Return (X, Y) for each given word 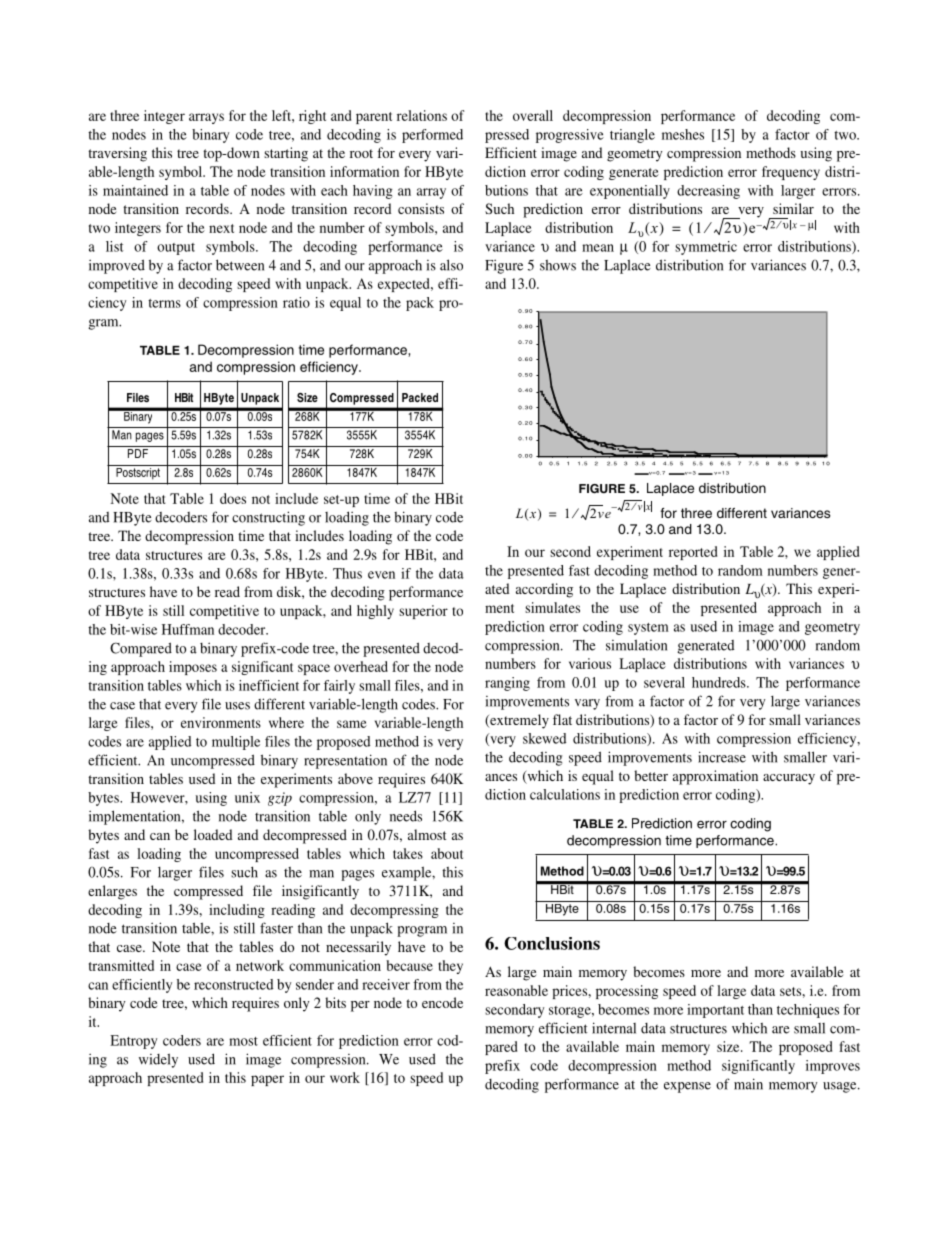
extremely (518, 721)
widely (158, 1060)
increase (722, 757)
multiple (236, 743)
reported (693, 553)
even (381, 575)
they (450, 967)
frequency (791, 173)
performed (432, 136)
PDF (138, 453)
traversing (117, 154)
